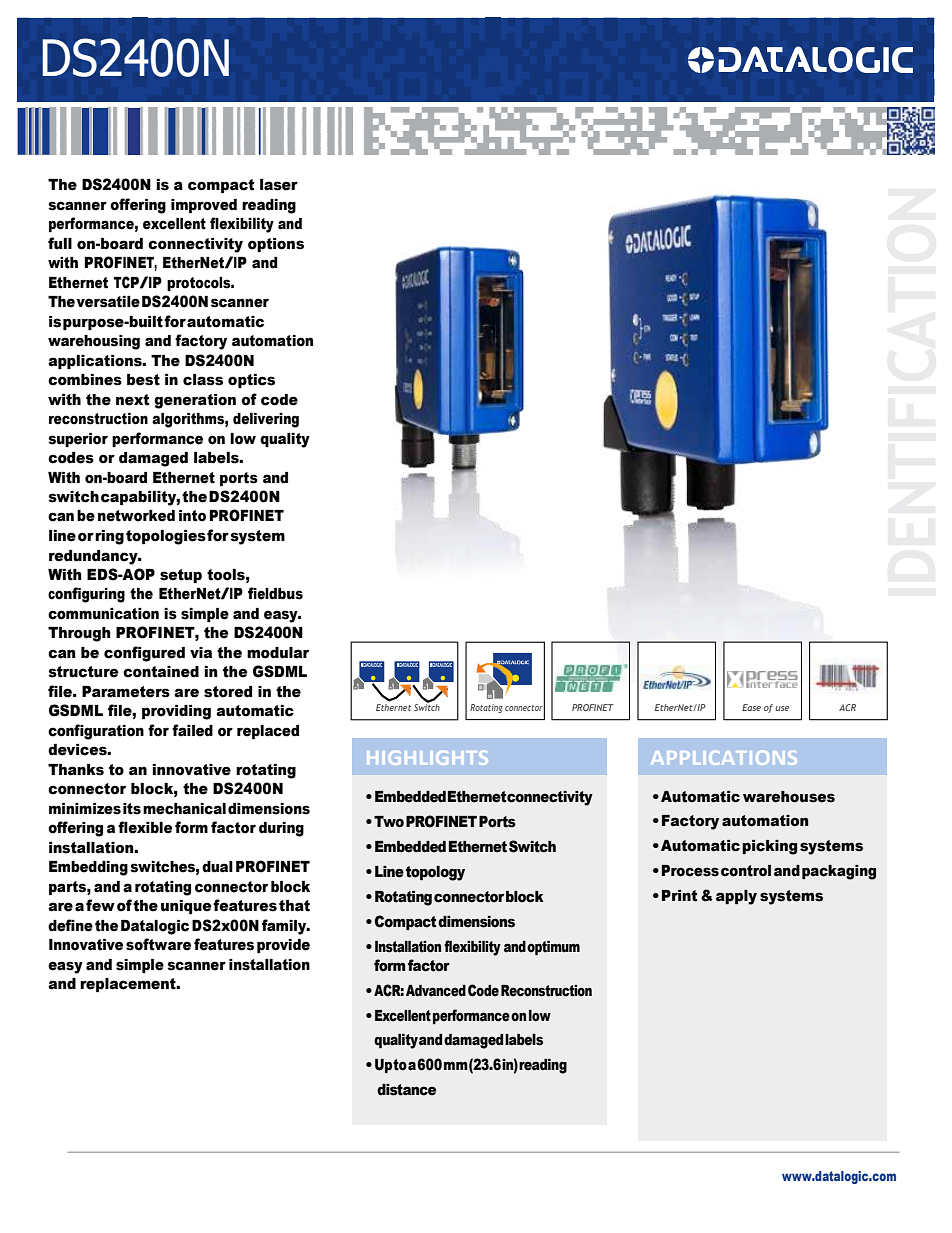  Describe the element at coordinates (751, 707) in the document. I see `Ease` at that location.
